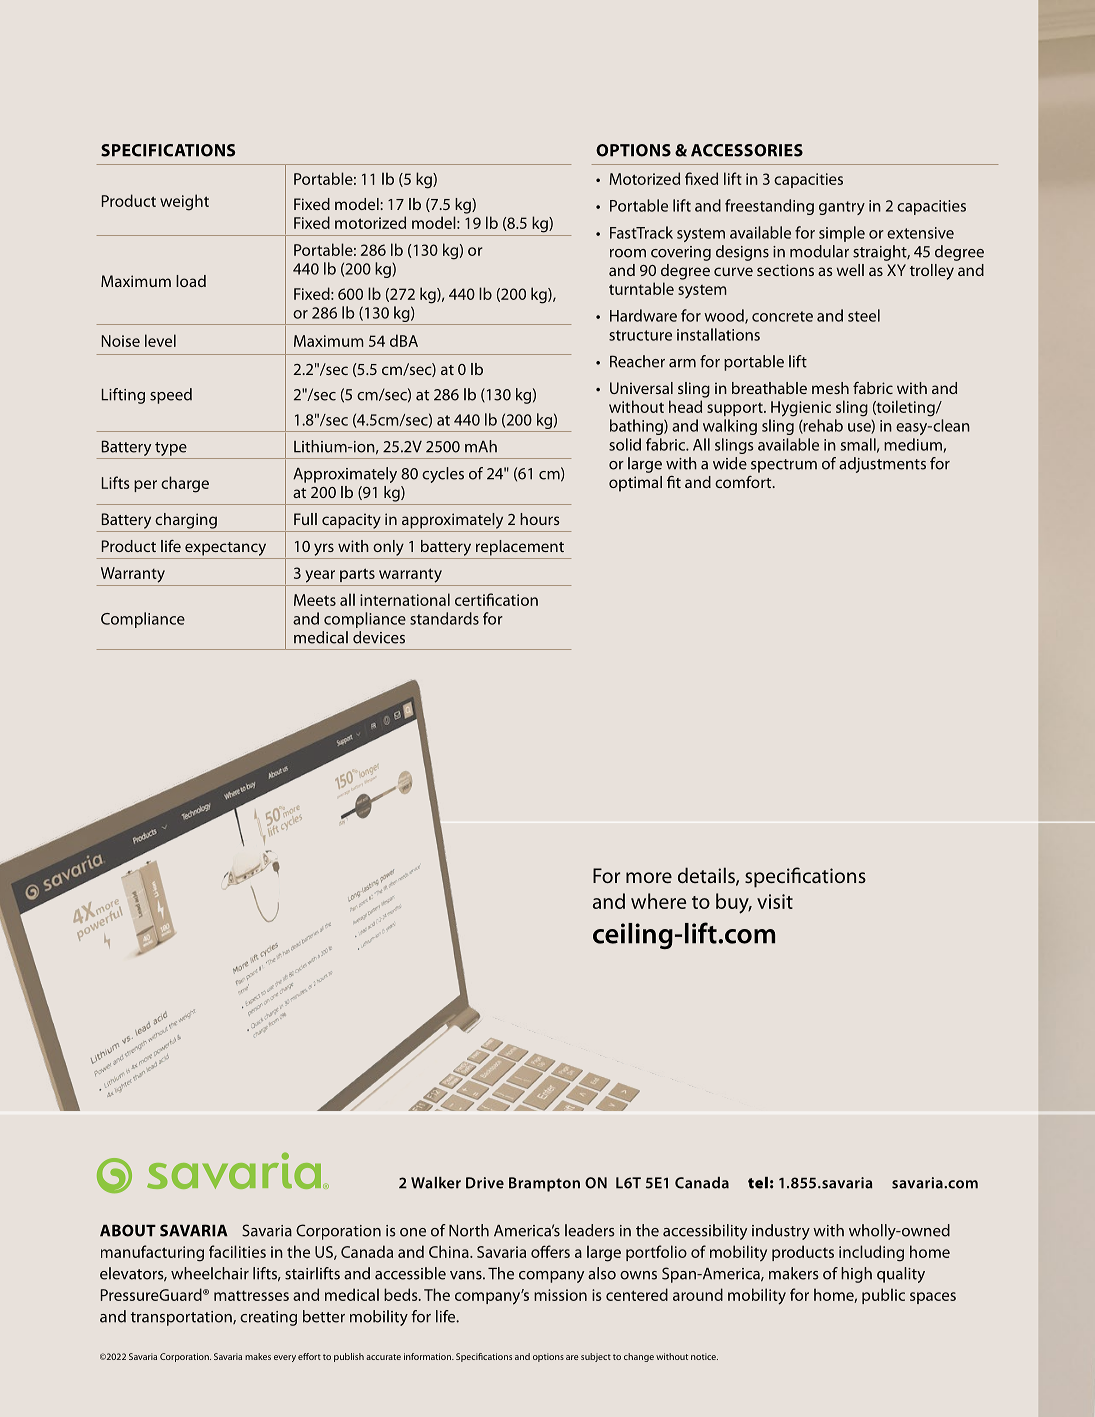 The height and width of the screenshot is (1417, 1095). Describe the element at coordinates (883, 1296) in the screenshot. I see `public` at that location.
